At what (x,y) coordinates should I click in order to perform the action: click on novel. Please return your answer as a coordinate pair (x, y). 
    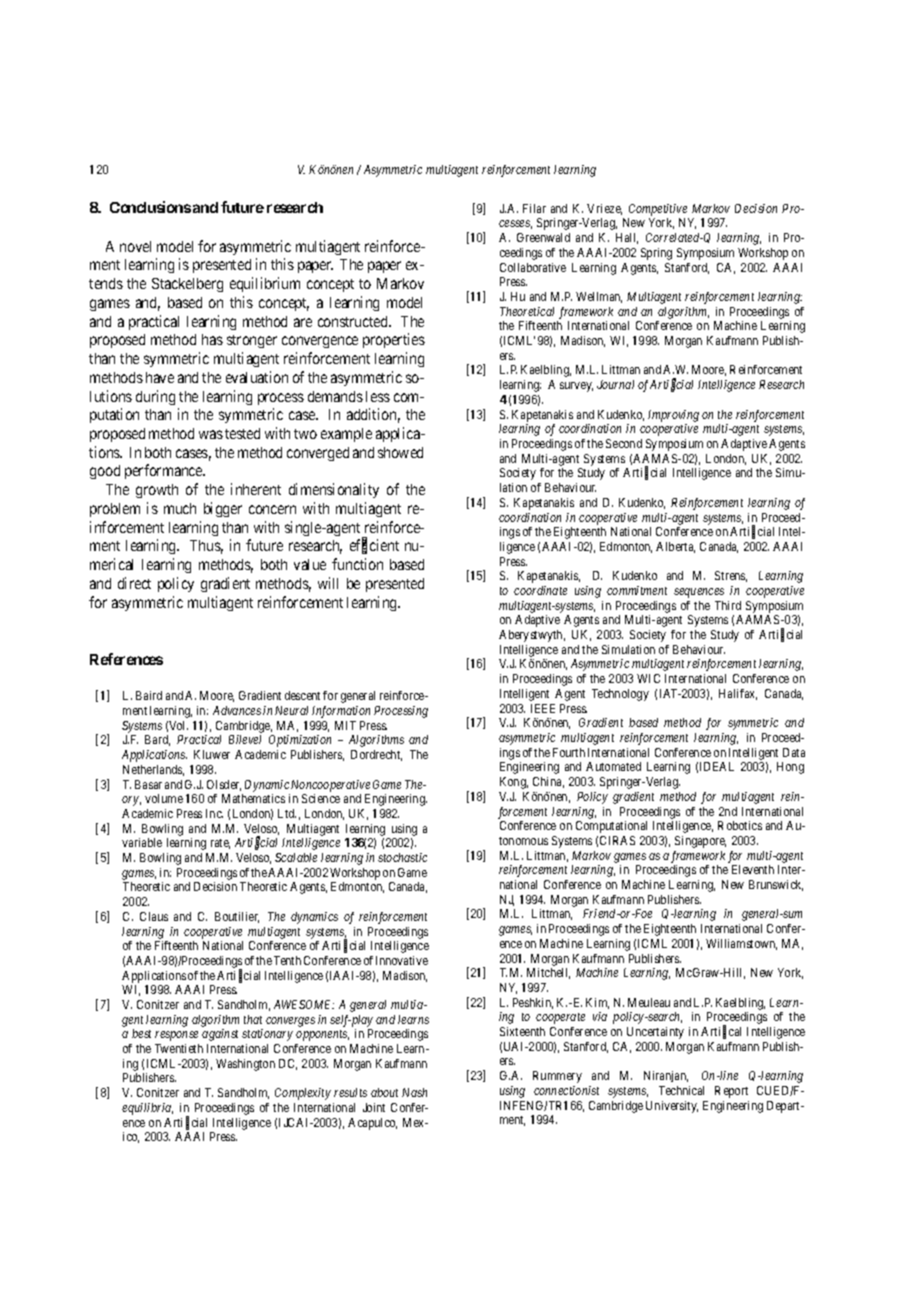
    Looking at the image, I should click on (135, 246).
